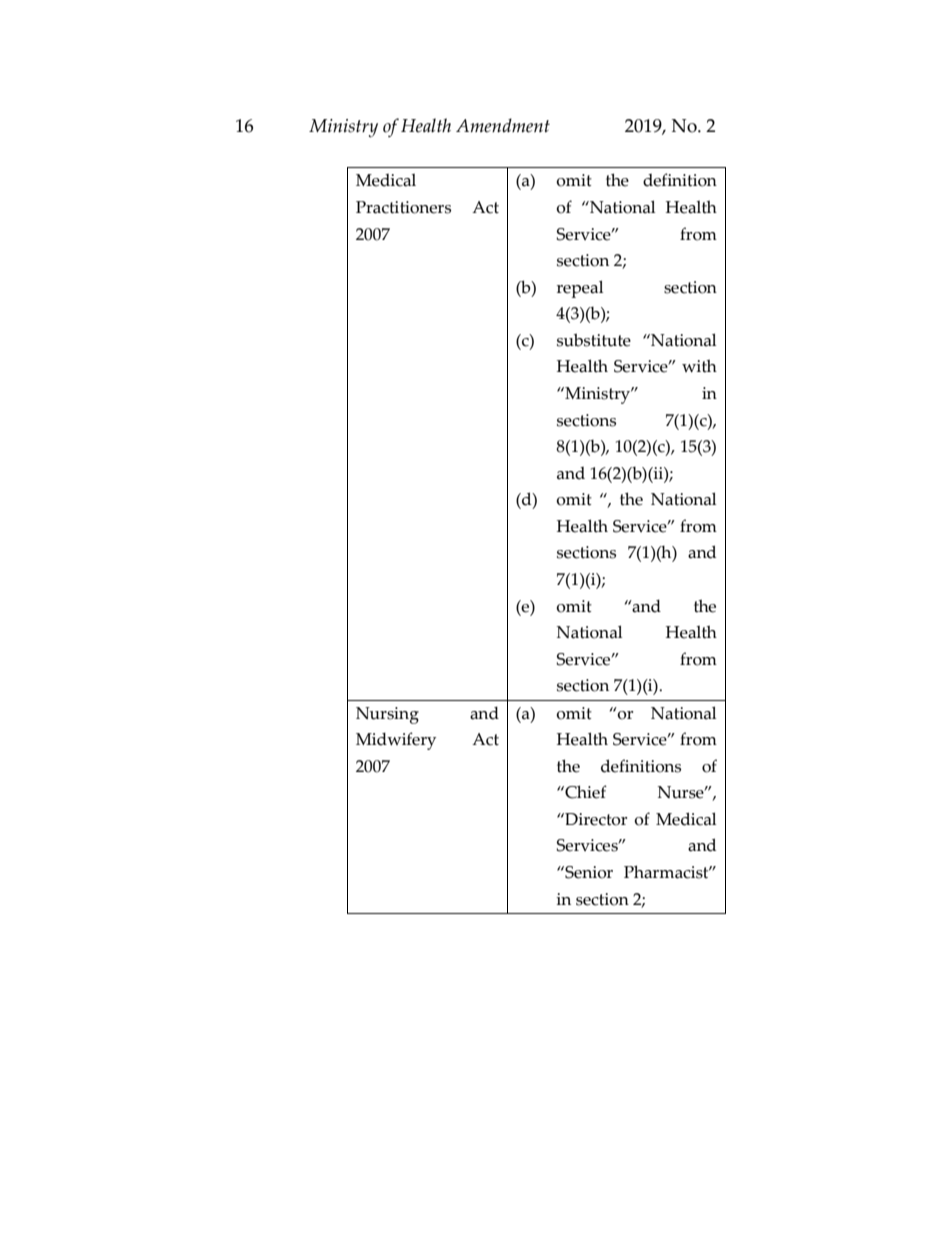 This document has height=1233, width=952. Describe the element at coordinates (588, 872) in the document. I see `Senior` at that location.
